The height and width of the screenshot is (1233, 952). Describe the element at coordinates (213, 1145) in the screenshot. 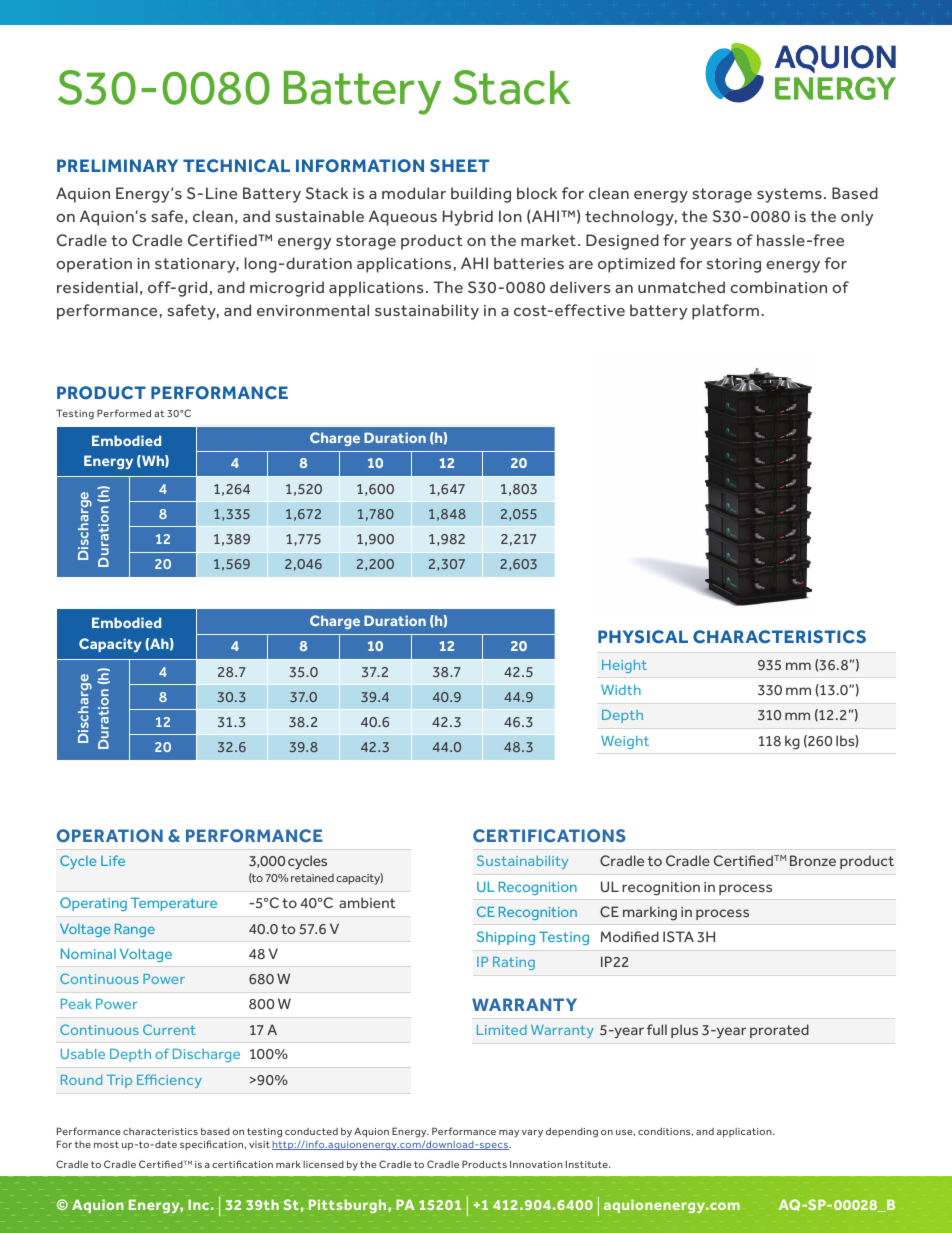

I see `specification` at that location.
